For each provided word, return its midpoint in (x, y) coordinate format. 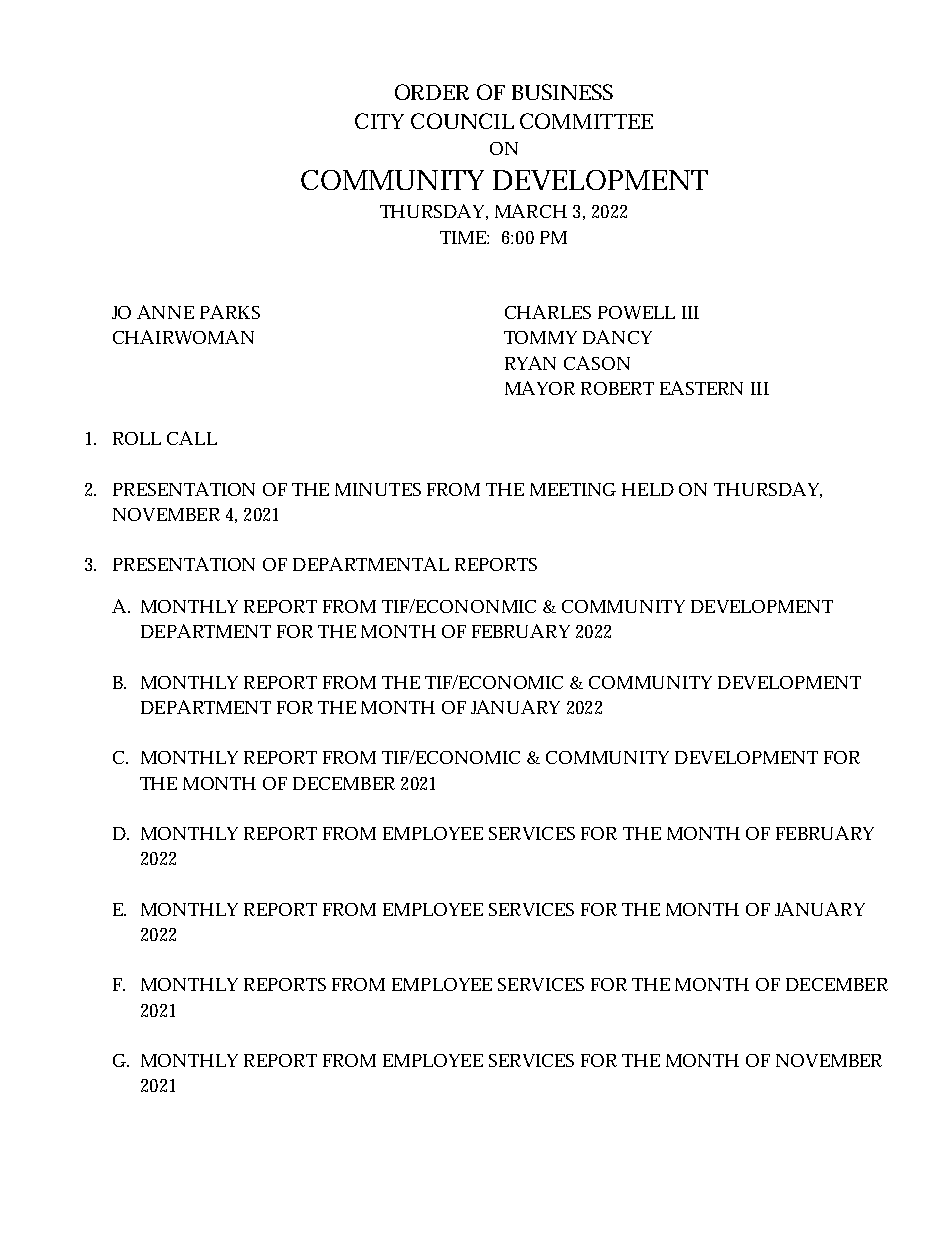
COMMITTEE (586, 121)
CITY (379, 121)
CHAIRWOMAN (183, 337)
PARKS (230, 312)
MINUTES (378, 489)
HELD (648, 489)
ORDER (432, 92)
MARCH (531, 211)
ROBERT (617, 388)
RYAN (530, 363)
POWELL (636, 312)
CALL (192, 438)
